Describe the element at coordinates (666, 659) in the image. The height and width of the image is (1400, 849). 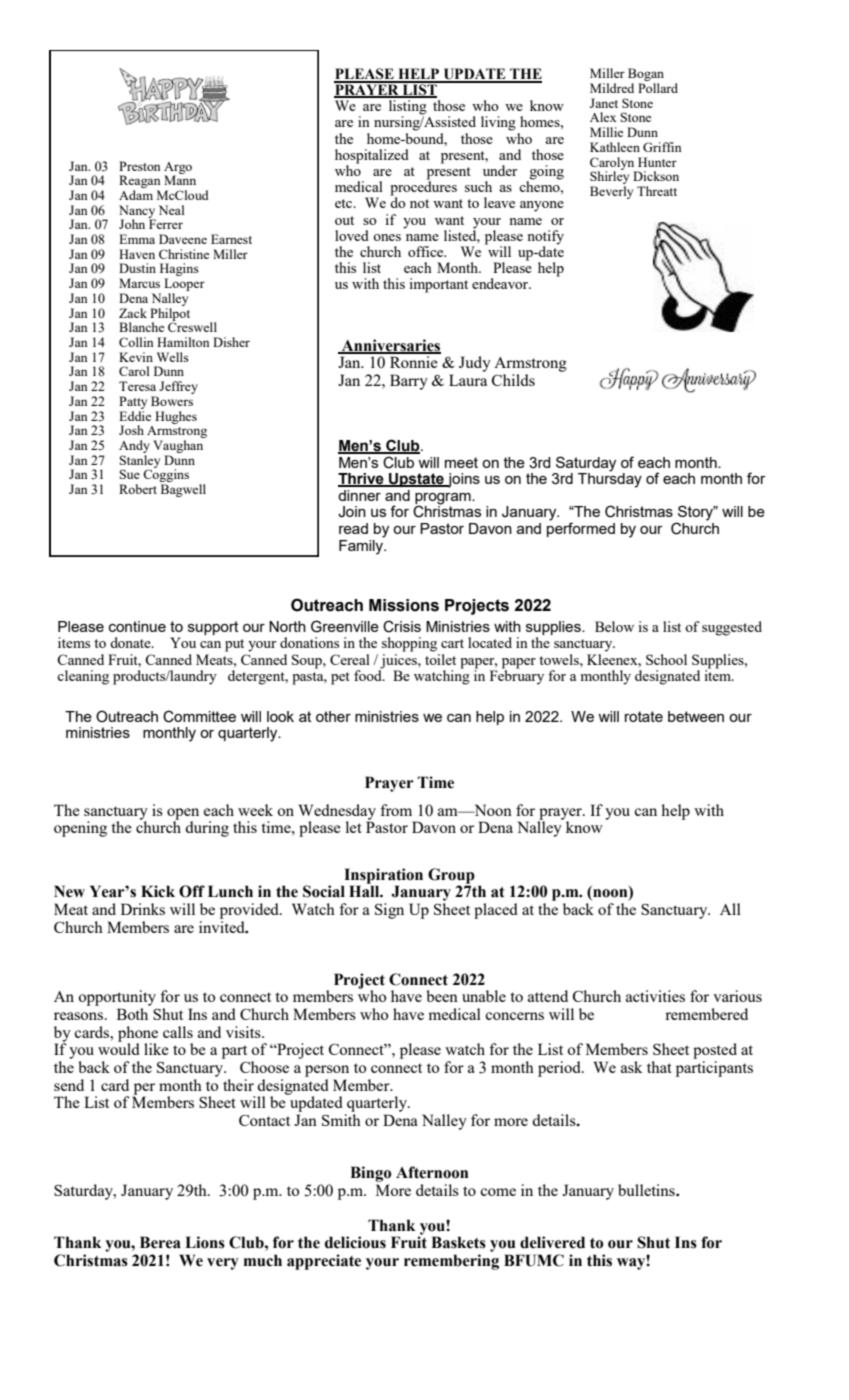
I see `School` at that location.
